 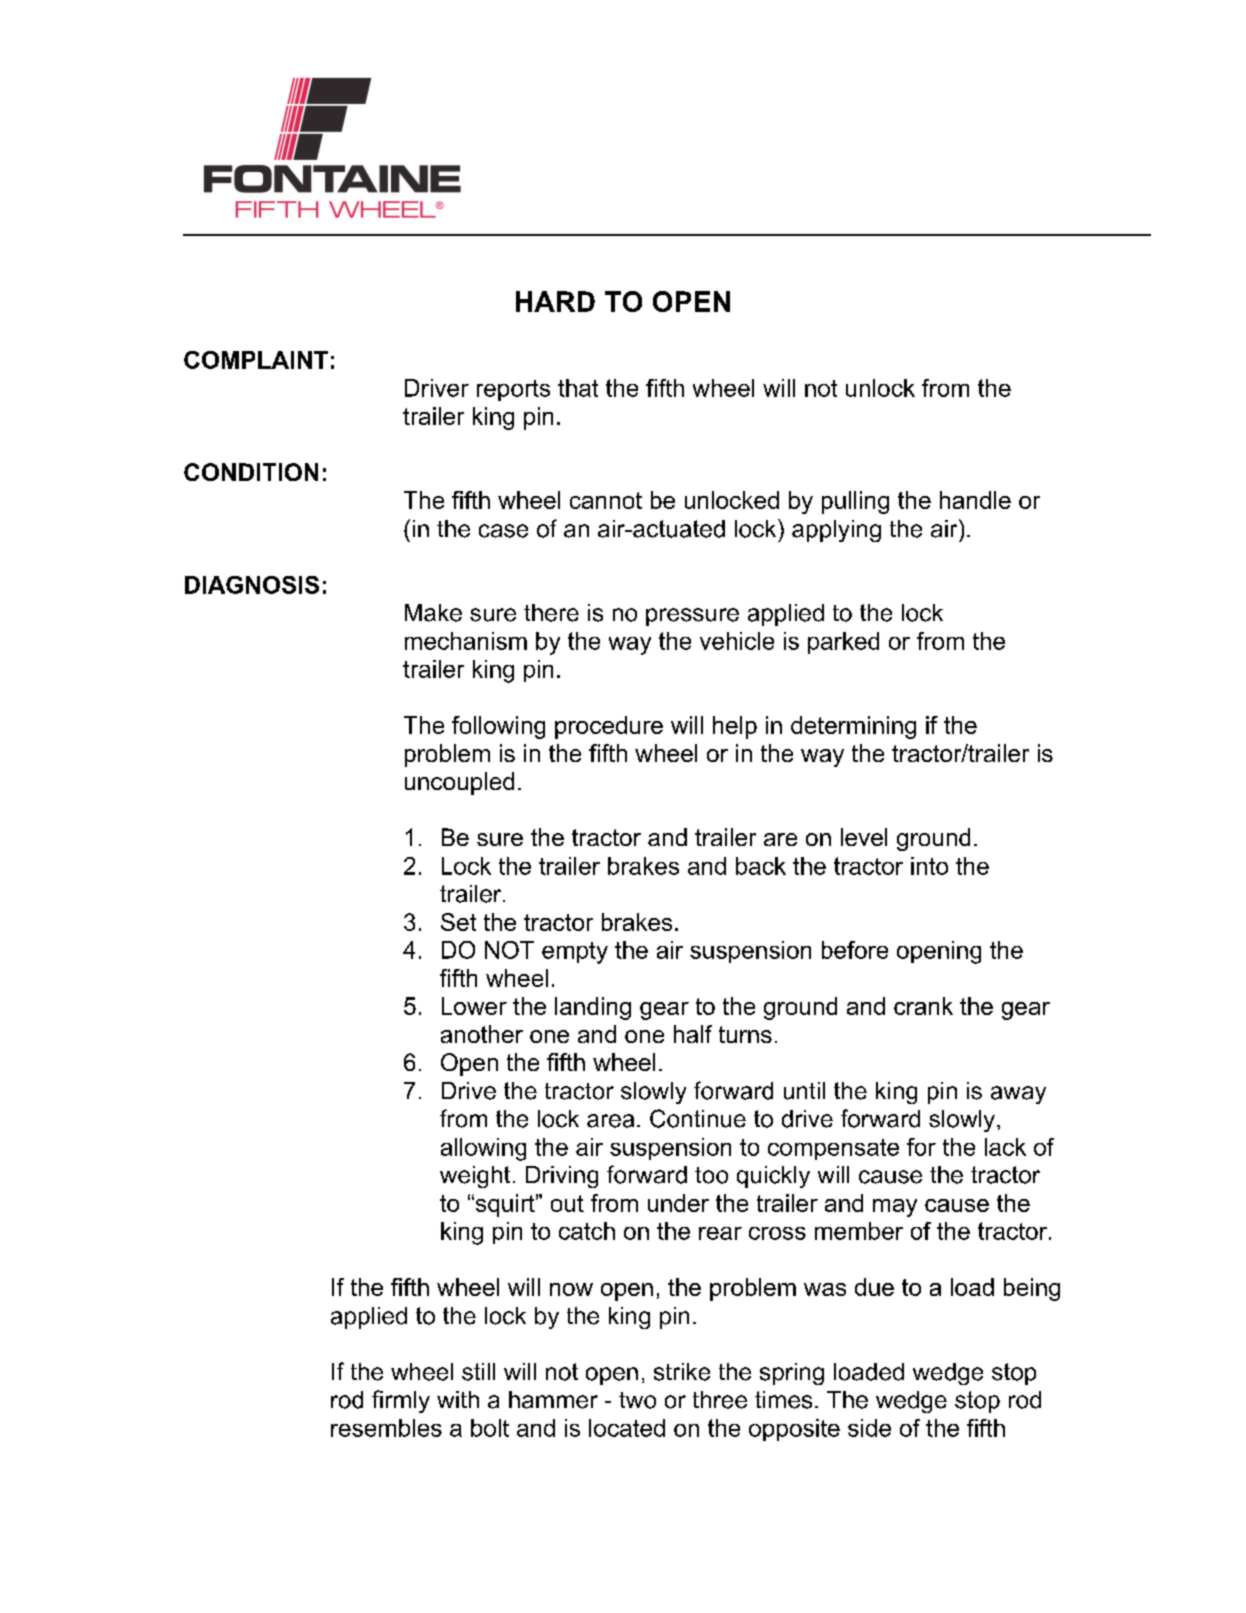 I want to click on determining, so click(x=853, y=727).
